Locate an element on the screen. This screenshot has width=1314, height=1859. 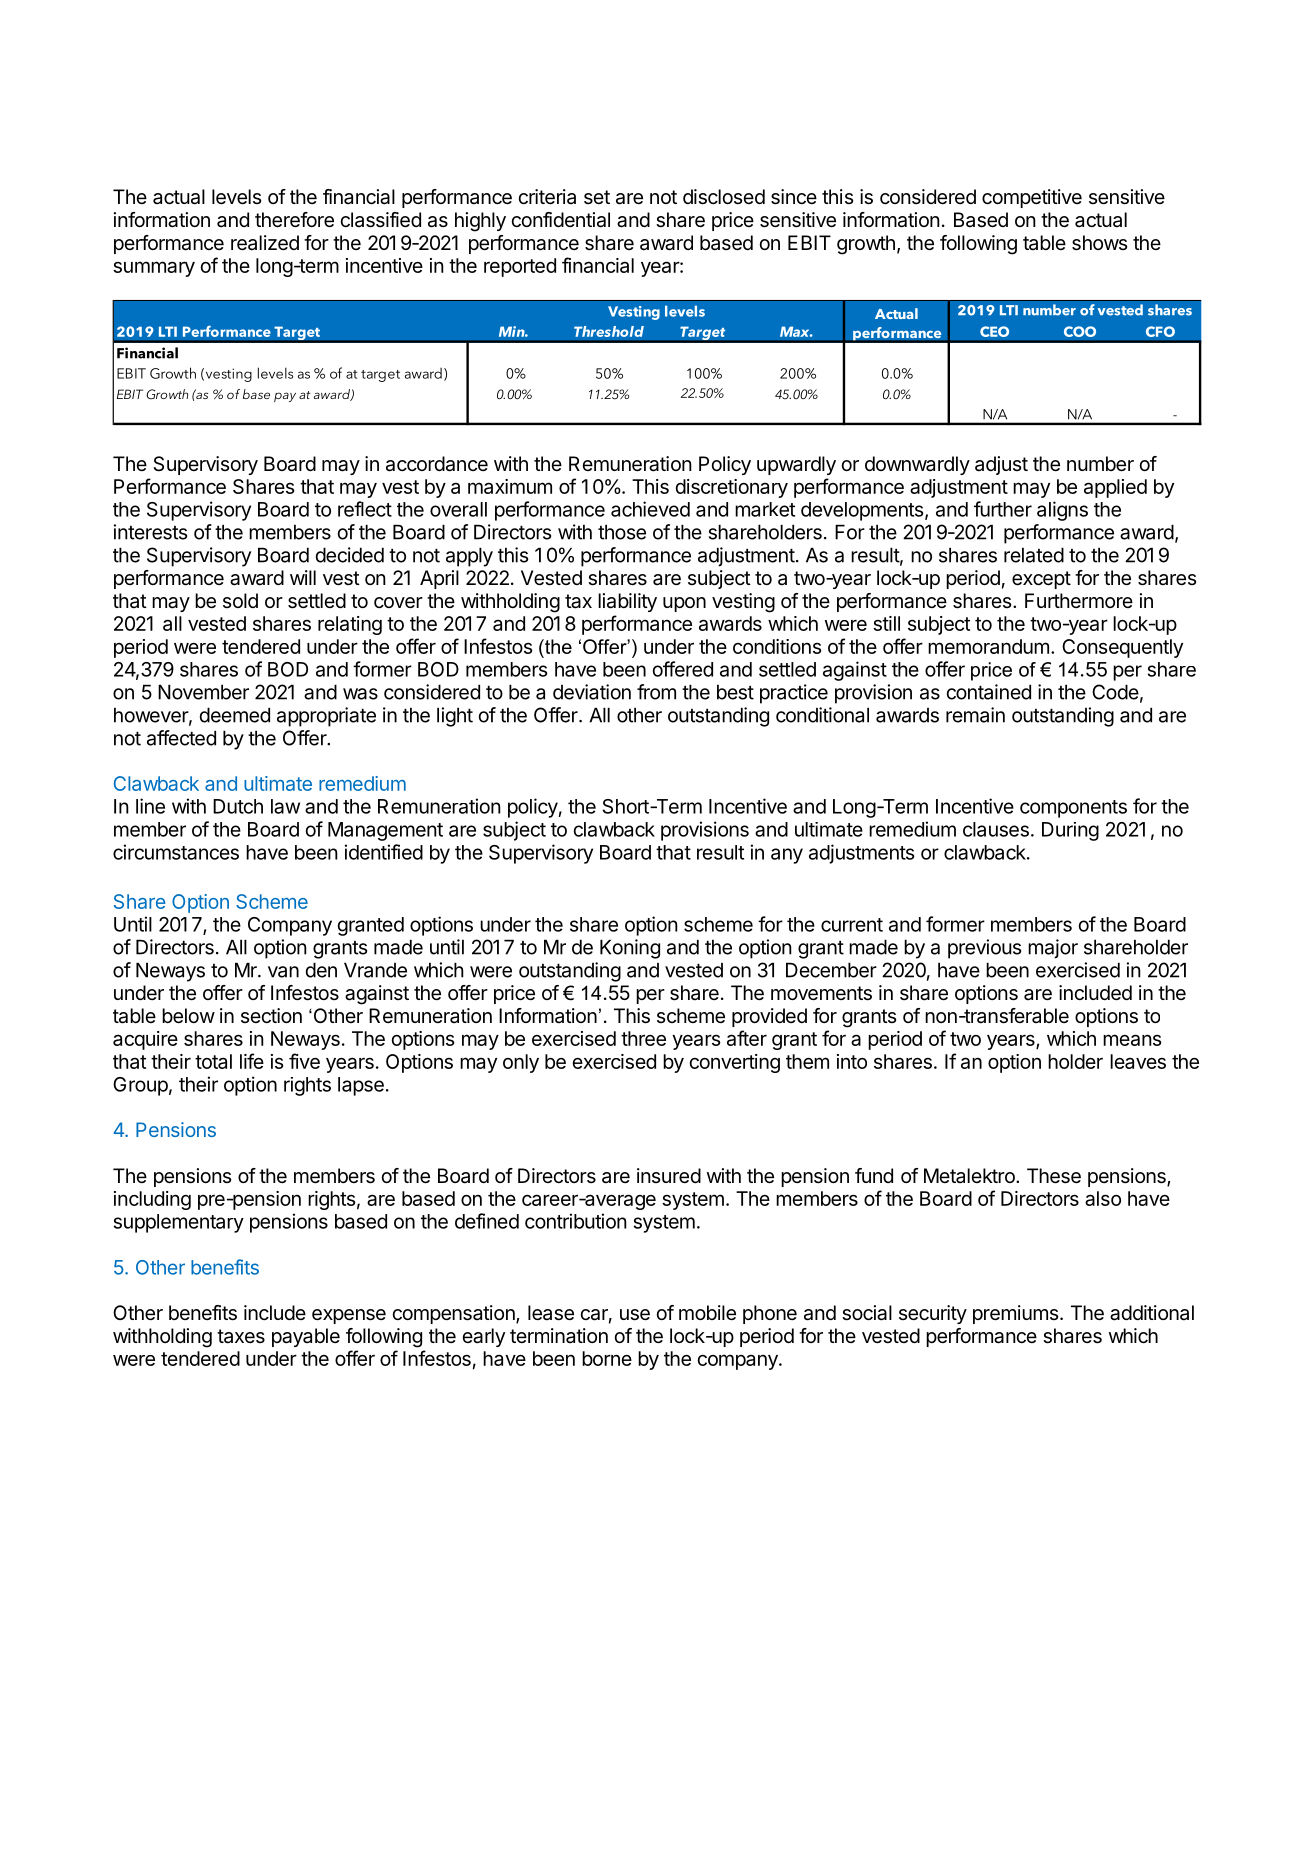
three is located at coordinates (643, 1038).
